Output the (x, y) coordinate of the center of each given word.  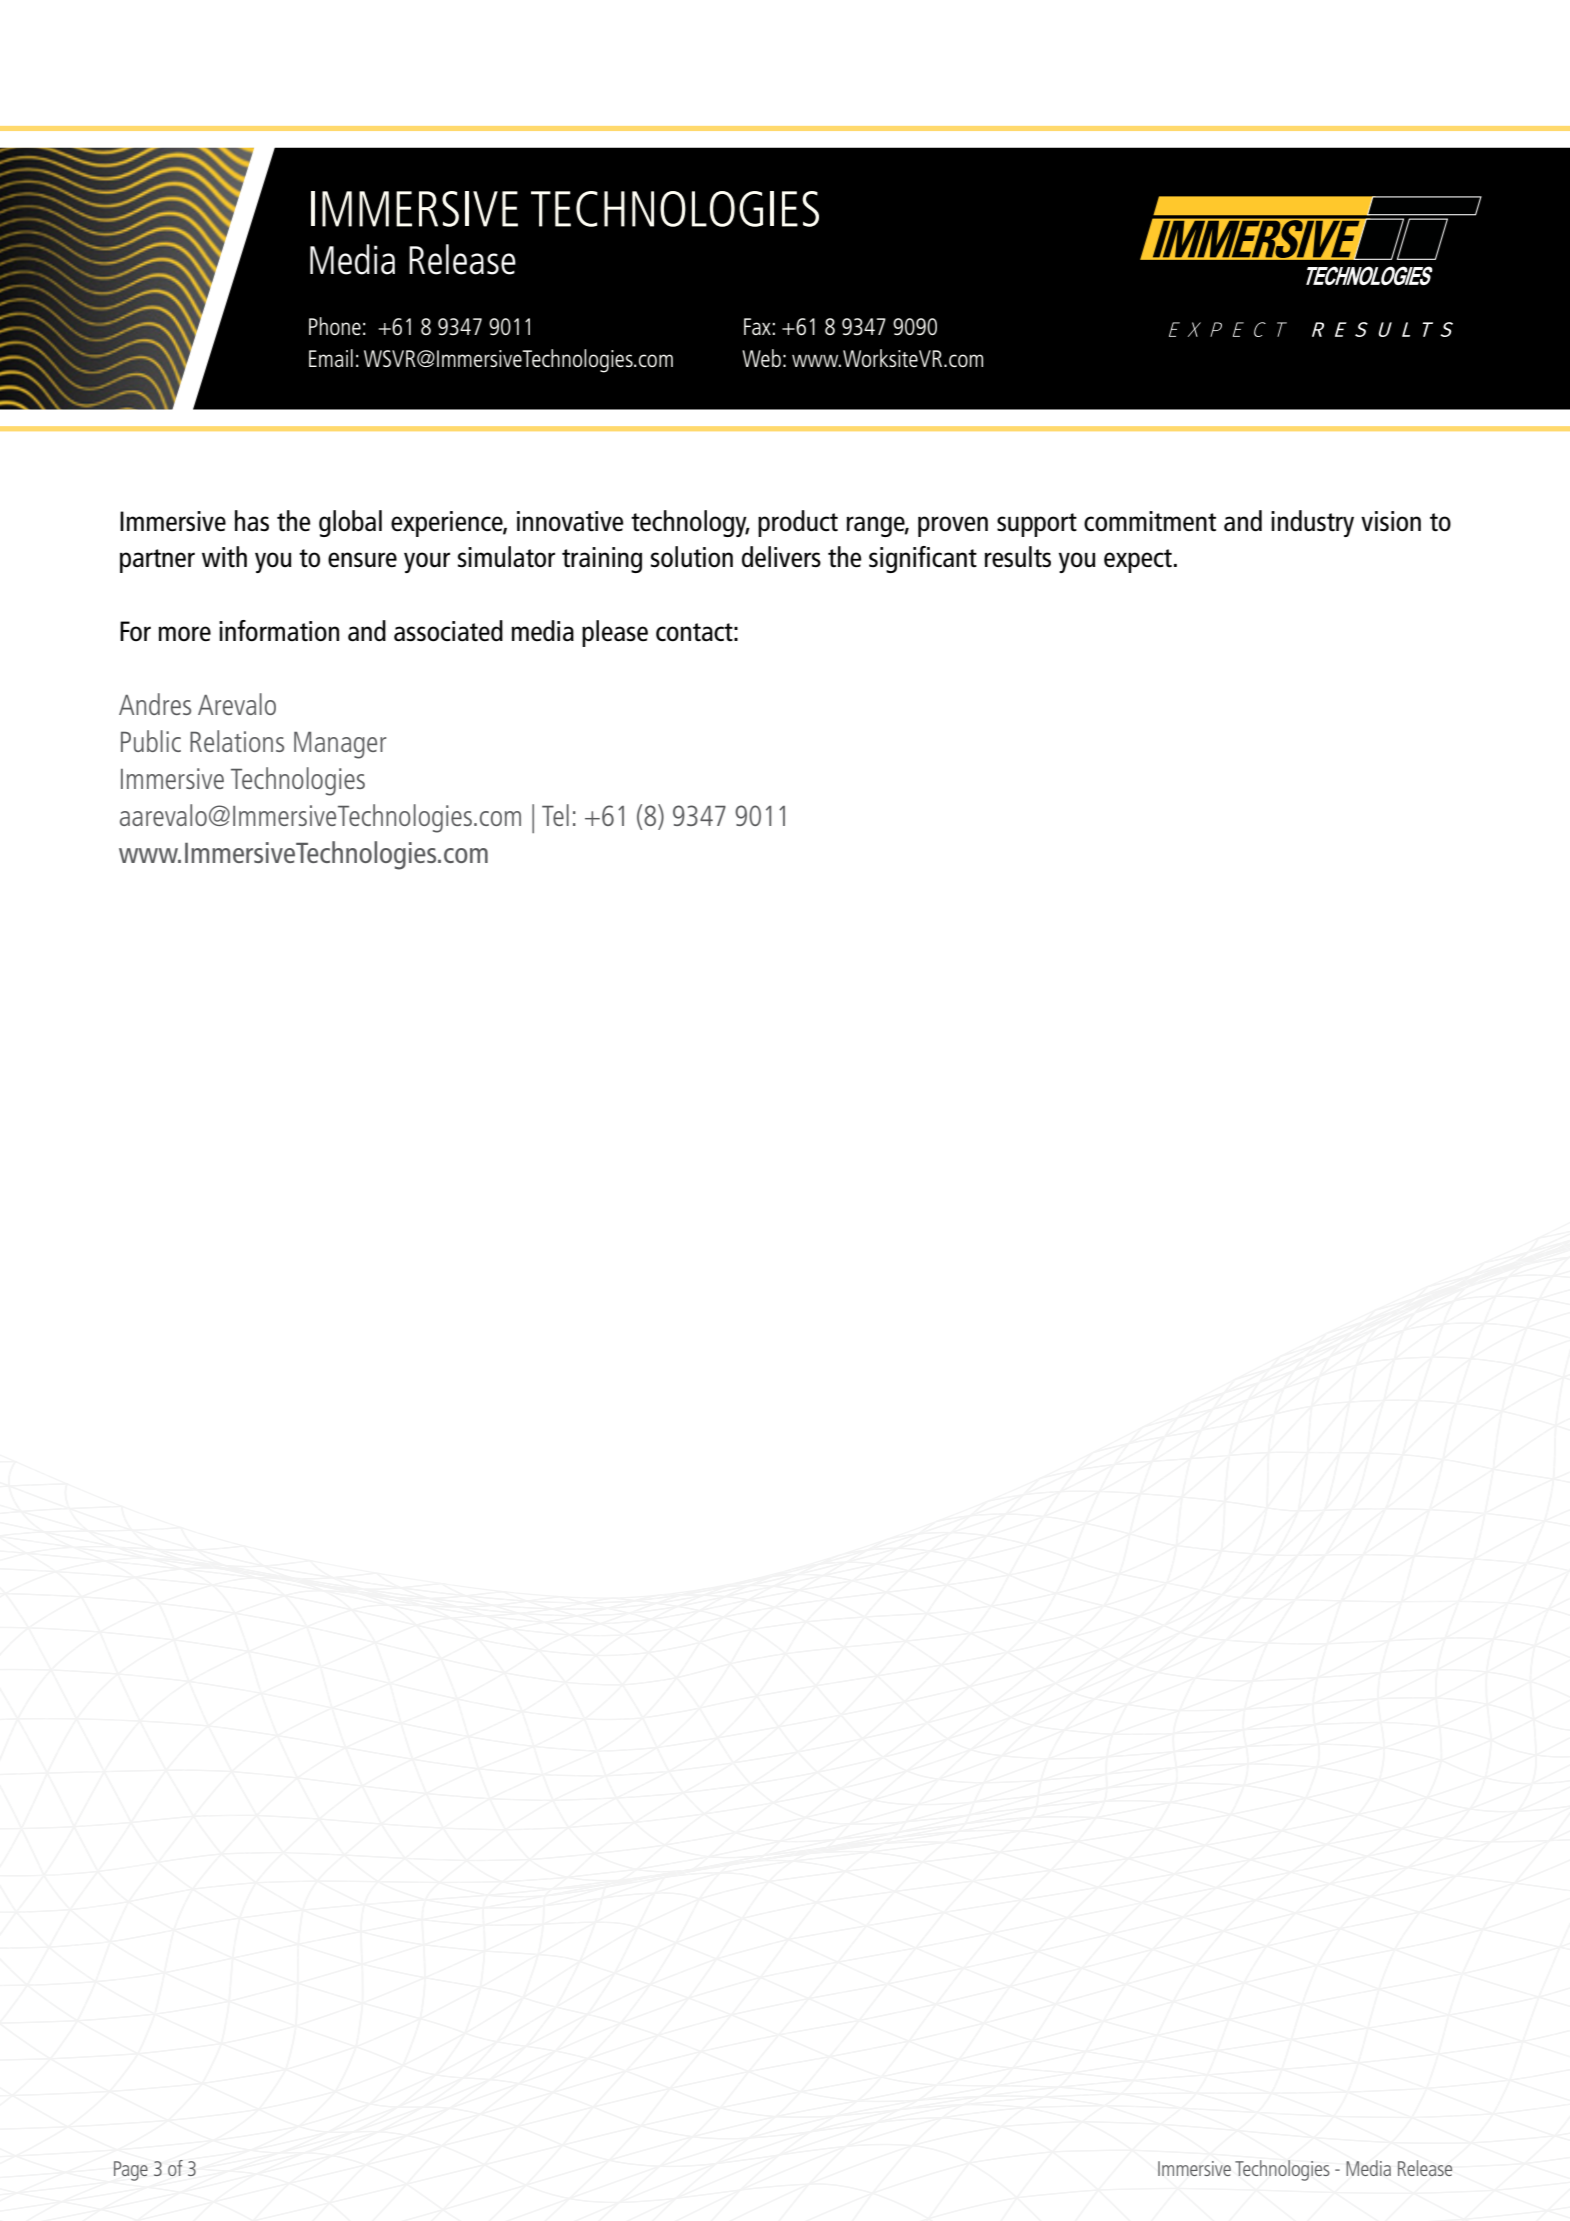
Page (131, 2171)
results (1018, 557)
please (615, 633)
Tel (555, 815)
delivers (781, 557)
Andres (155, 704)
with (224, 557)
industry (1312, 523)
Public (151, 741)
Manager (340, 745)
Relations (237, 741)
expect (1138, 561)
